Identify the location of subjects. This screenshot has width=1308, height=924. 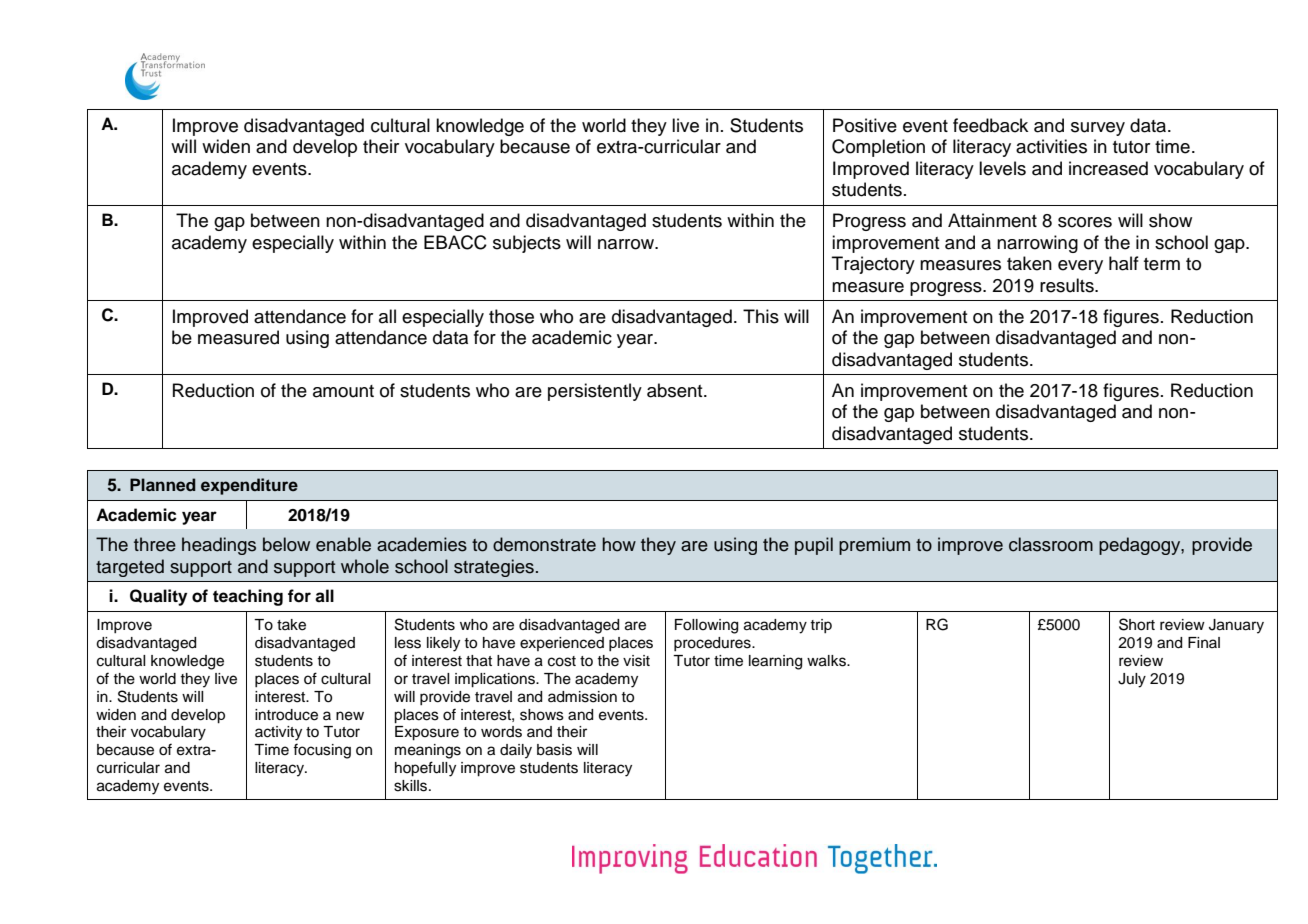
(527, 244).
